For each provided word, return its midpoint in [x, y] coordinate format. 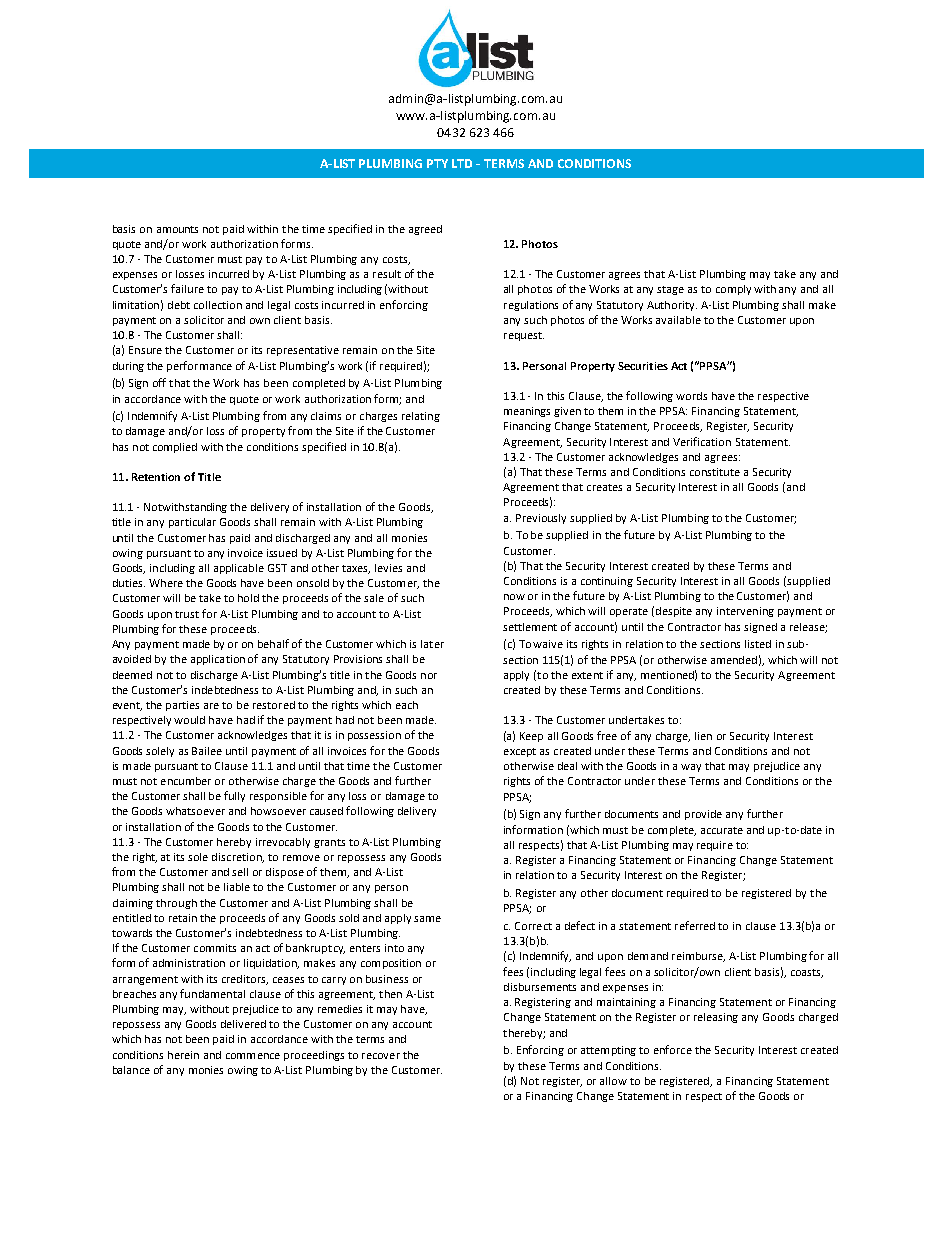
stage [670, 290]
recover [381, 1056]
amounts [177, 229]
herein [183, 1055]
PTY [437, 163]
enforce [673, 1049]
